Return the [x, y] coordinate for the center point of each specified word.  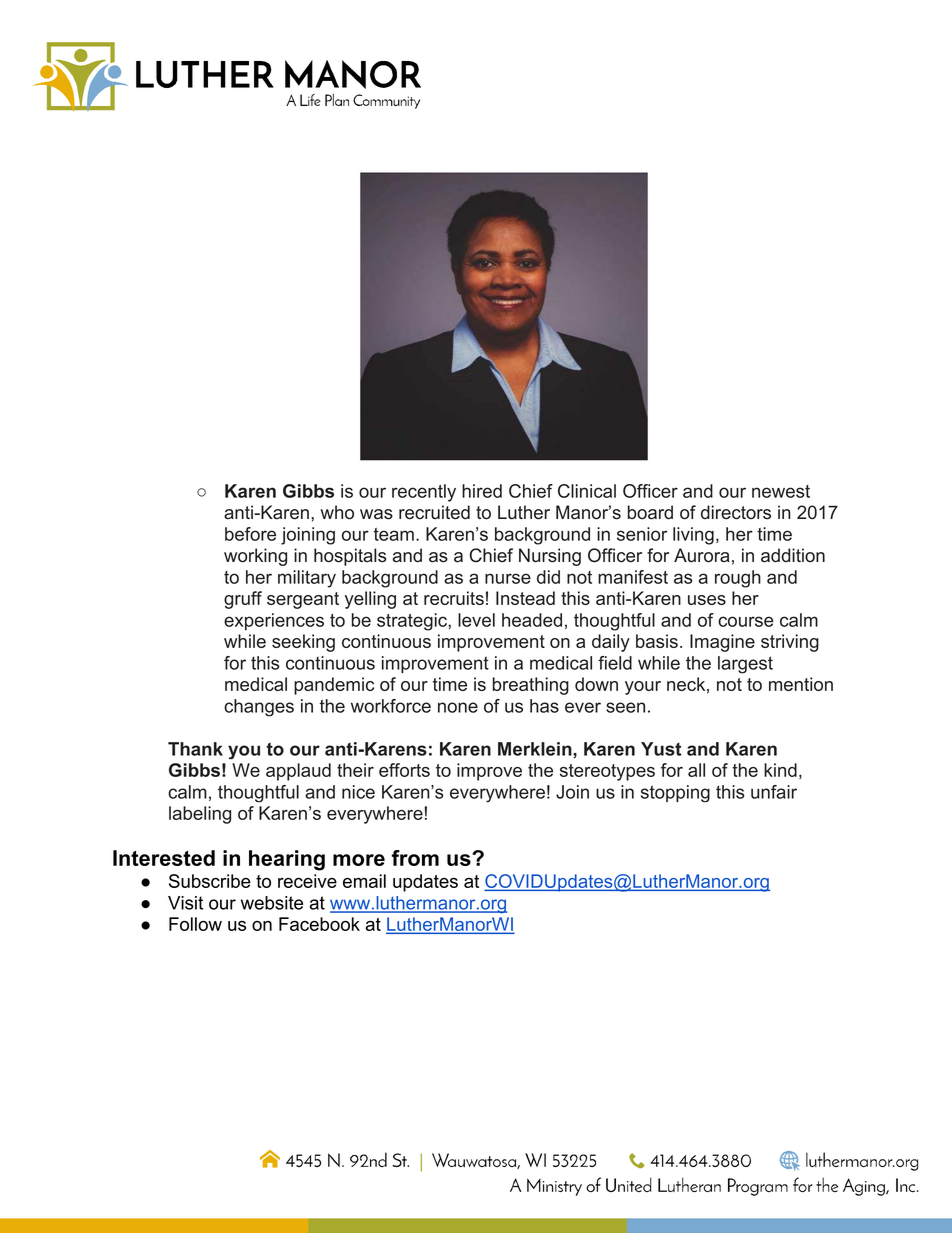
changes [259, 708]
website [272, 903]
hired [482, 491]
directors [736, 512]
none [458, 707]
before [250, 534]
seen [625, 707]
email [364, 881]
